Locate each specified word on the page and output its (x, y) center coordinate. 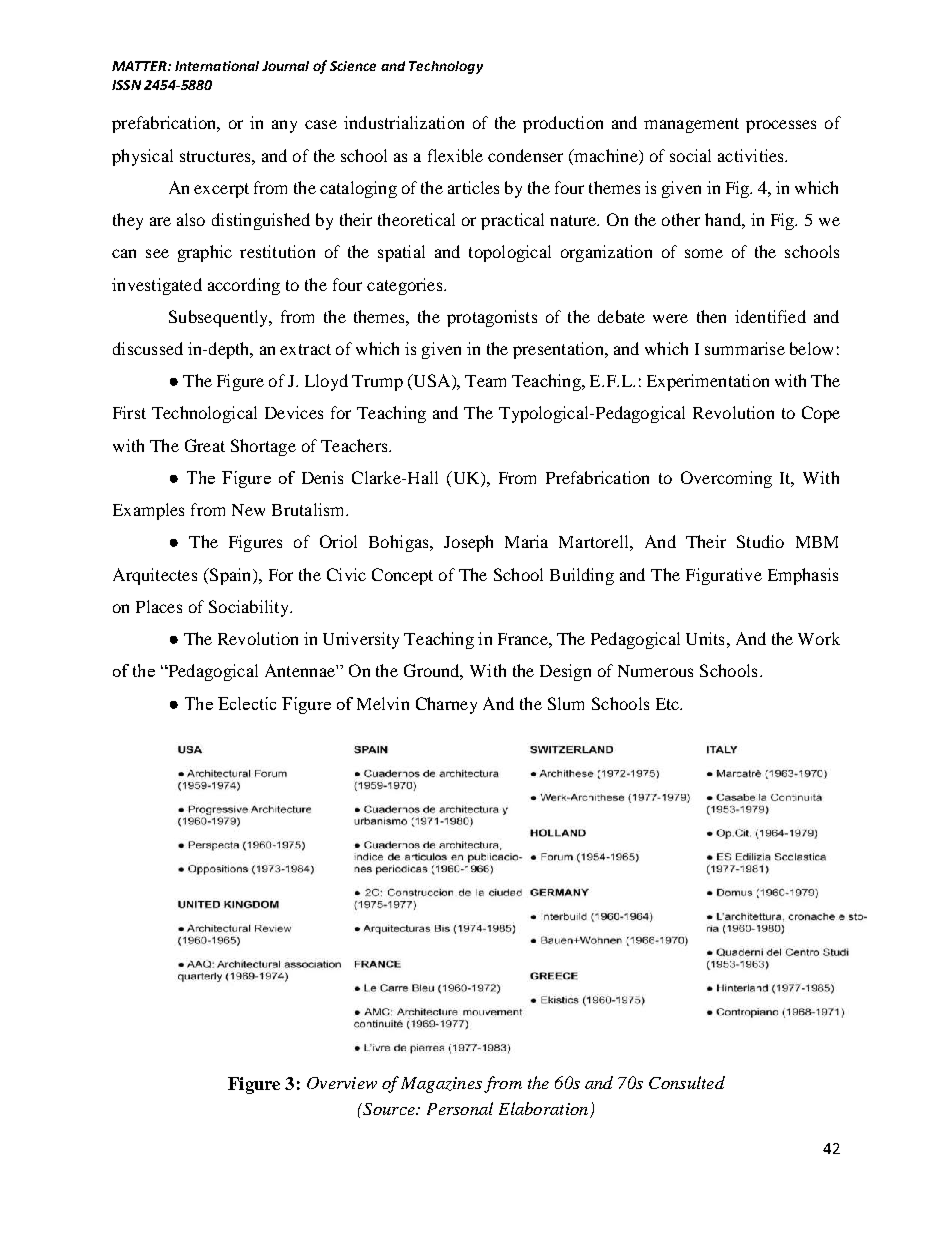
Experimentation (708, 382)
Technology (446, 67)
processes (781, 126)
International (217, 66)
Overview (342, 1083)
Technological (204, 414)
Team (485, 381)
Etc (669, 704)
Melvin (383, 703)
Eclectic (247, 703)
